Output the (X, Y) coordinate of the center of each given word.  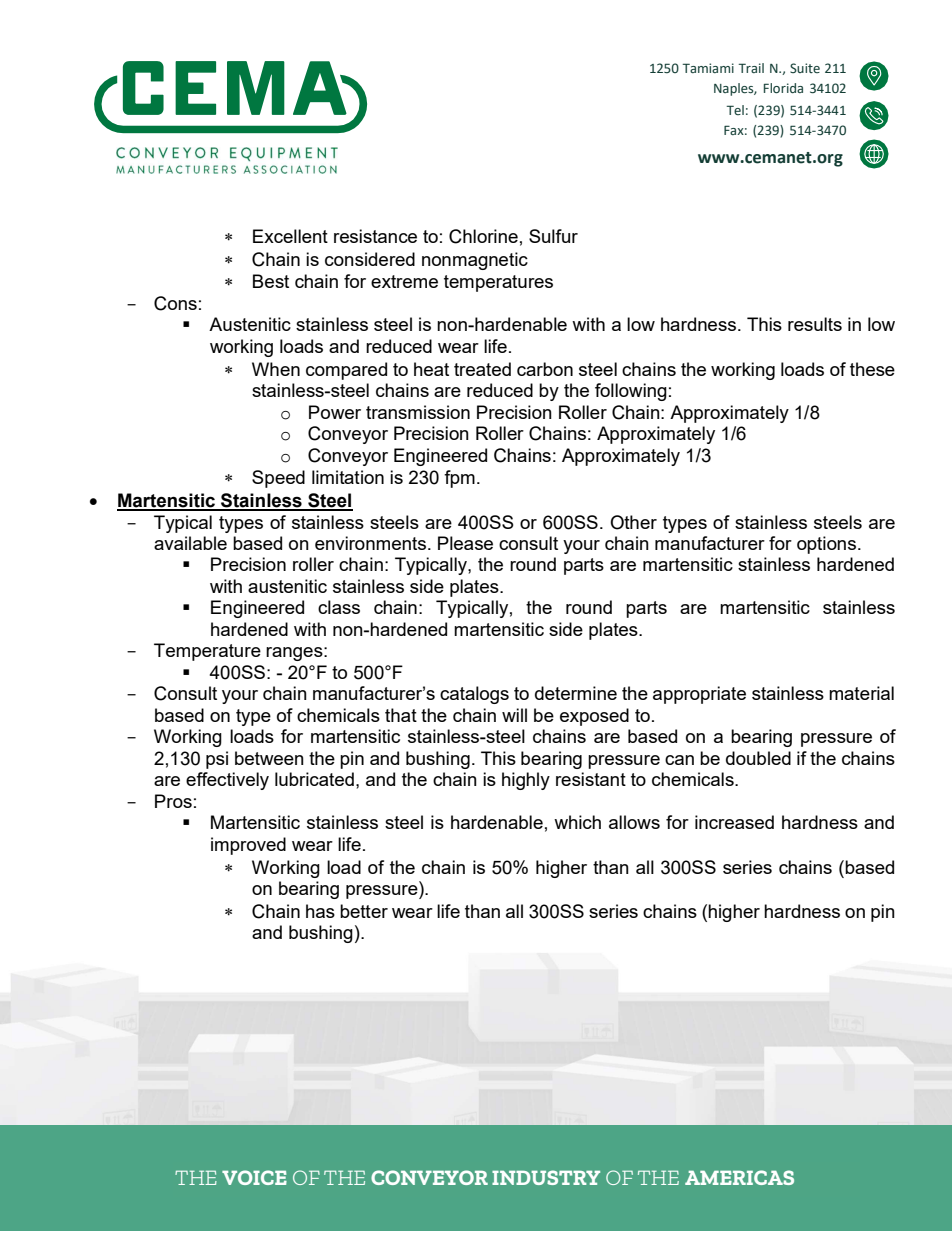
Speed (278, 479)
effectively (227, 781)
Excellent (290, 236)
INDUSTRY (546, 1177)
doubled (758, 758)
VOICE (254, 1177)
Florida (783, 88)
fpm (459, 479)
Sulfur (553, 236)
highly (526, 781)
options (826, 545)
